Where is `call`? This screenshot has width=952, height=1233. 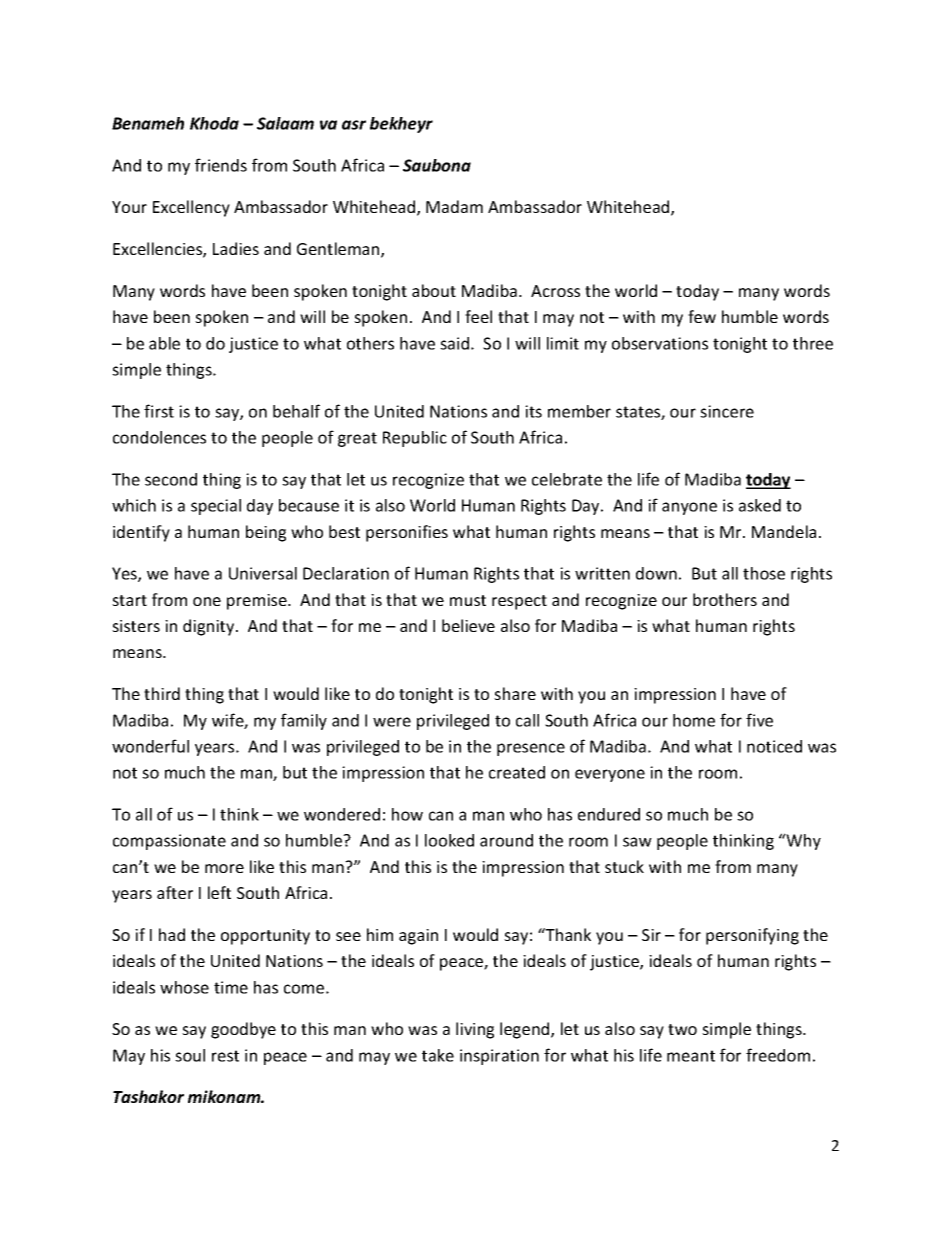
call is located at coordinates (527, 720).
